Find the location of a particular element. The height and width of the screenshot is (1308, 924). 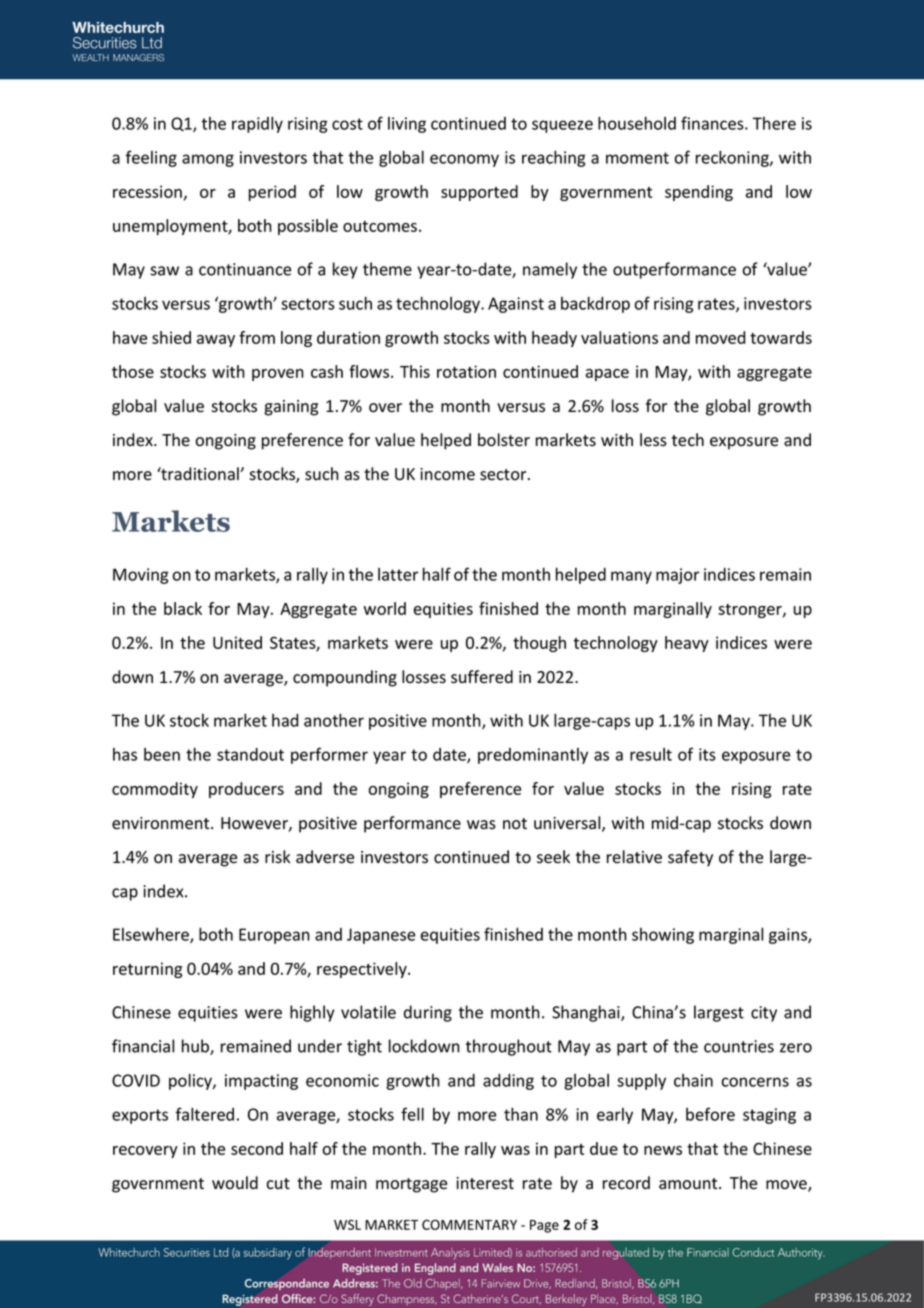

suffered is located at coordinates (482, 677).
